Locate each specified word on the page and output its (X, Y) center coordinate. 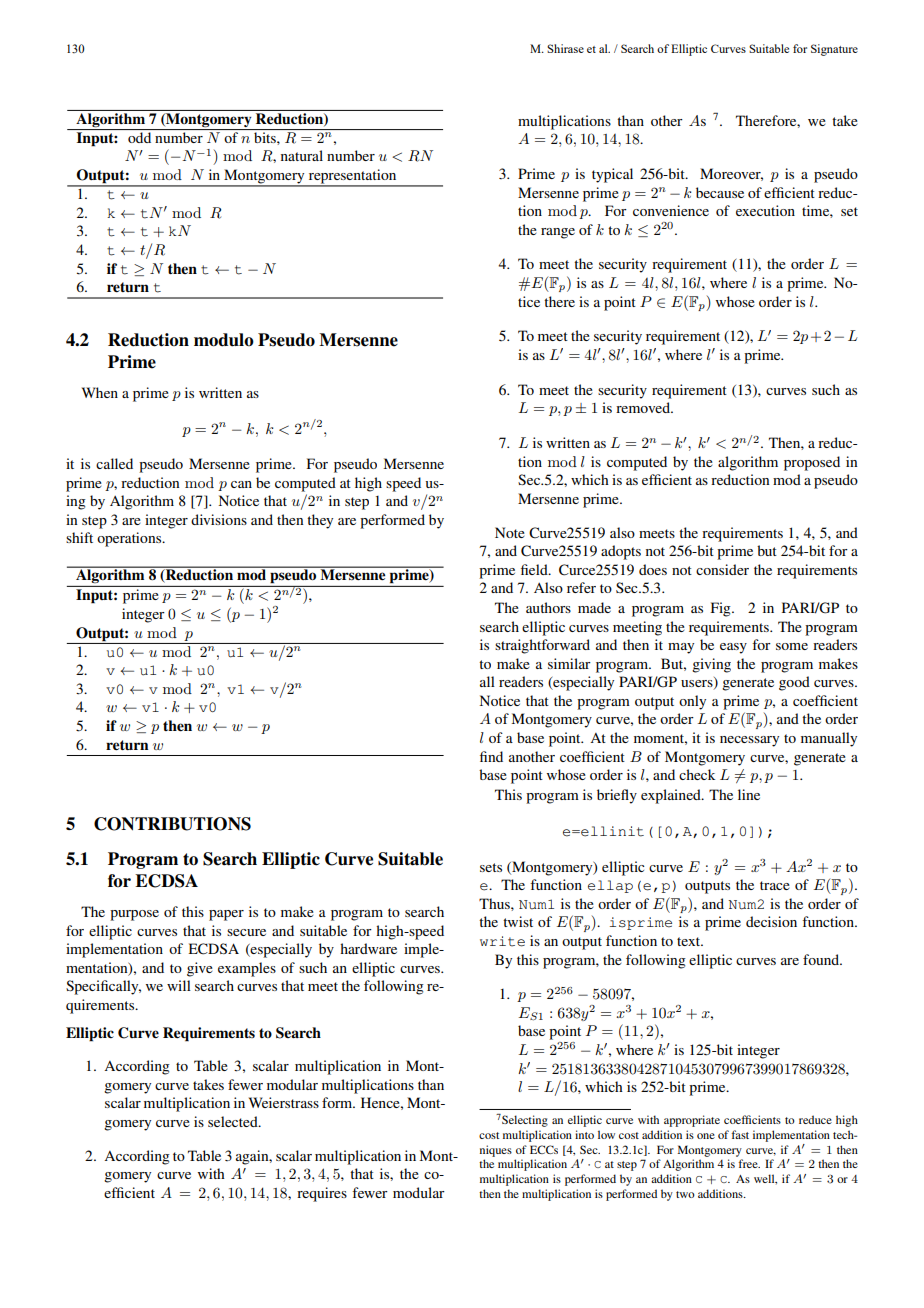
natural (302, 155)
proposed (812, 463)
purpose (134, 915)
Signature (834, 50)
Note (510, 532)
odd (139, 137)
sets (491, 867)
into (584, 1134)
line (749, 794)
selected (234, 1121)
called (114, 463)
